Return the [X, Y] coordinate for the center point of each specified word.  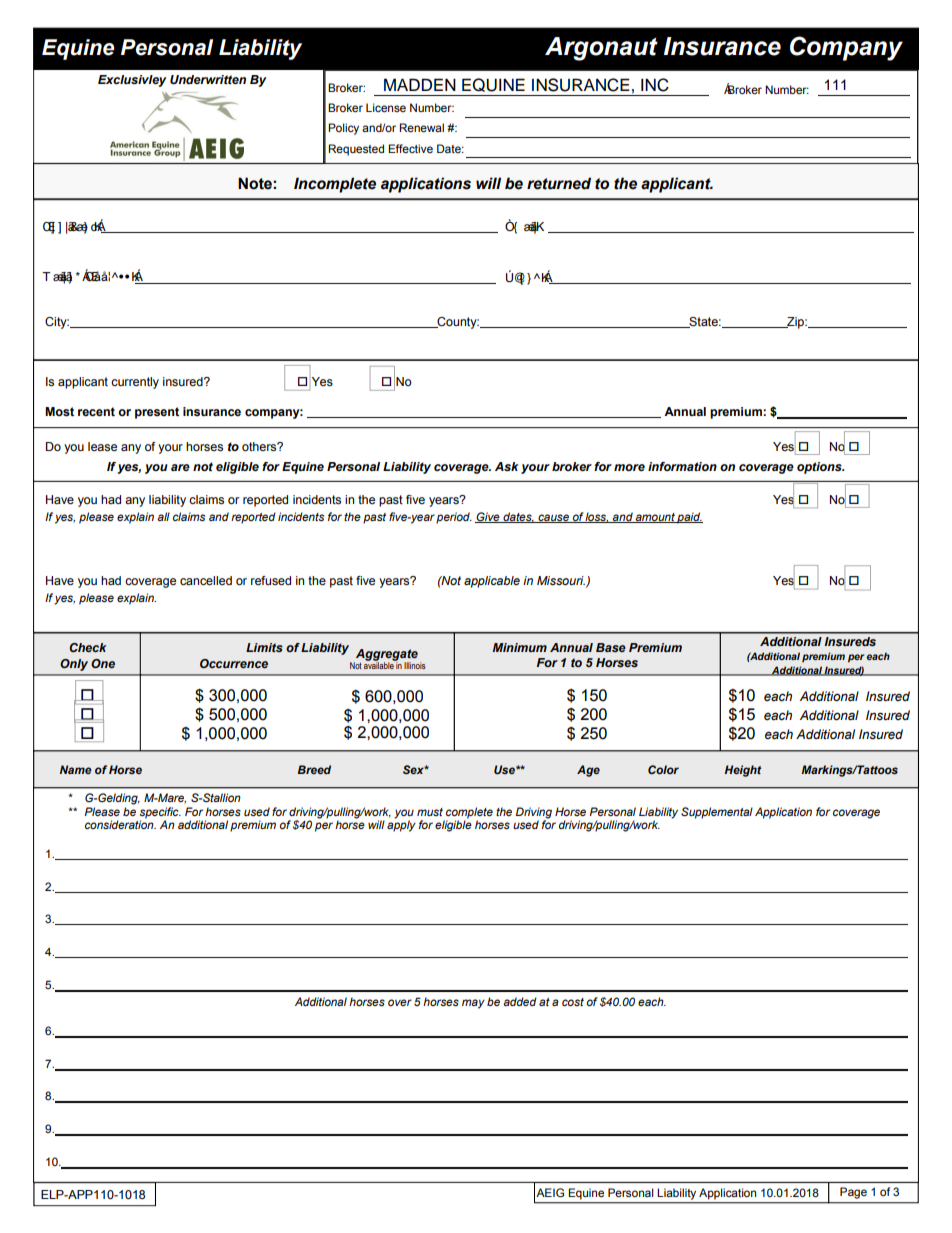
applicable [492, 582]
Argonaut [601, 49]
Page [853, 1193]
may [473, 1004]
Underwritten [208, 80]
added [520, 1001]
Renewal [421, 127]
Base [611, 647]
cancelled [206, 580]
